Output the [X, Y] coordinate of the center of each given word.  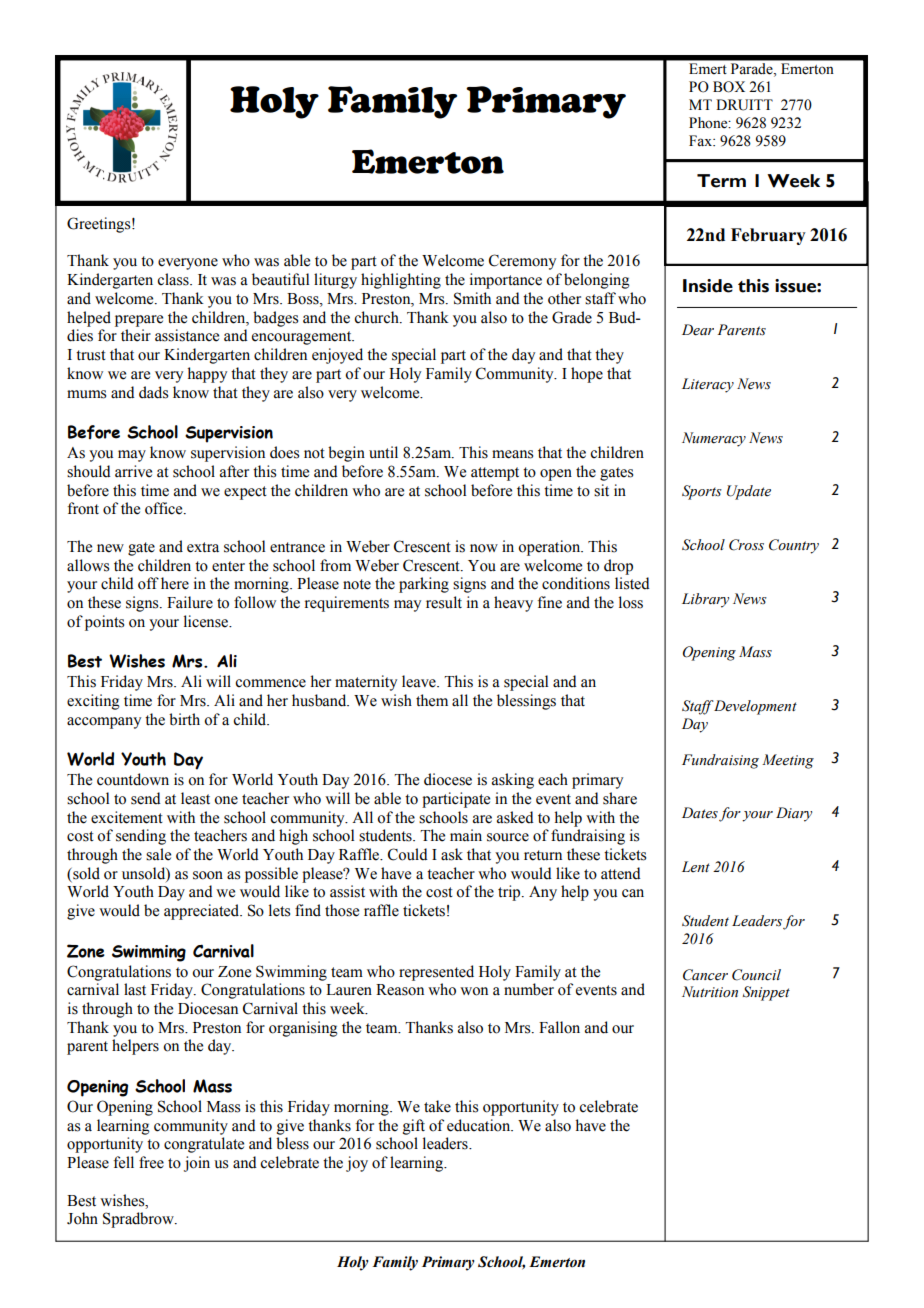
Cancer [705, 975]
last [135, 989]
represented [436, 973]
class [174, 279]
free [151, 1162]
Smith [472, 298]
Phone [709, 123]
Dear [698, 330]
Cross [746, 545]
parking [424, 585]
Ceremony [522, 262]
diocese [448, 779]
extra [203, 547]
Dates [700, 813]
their [136, 335]
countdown [133, 779]
